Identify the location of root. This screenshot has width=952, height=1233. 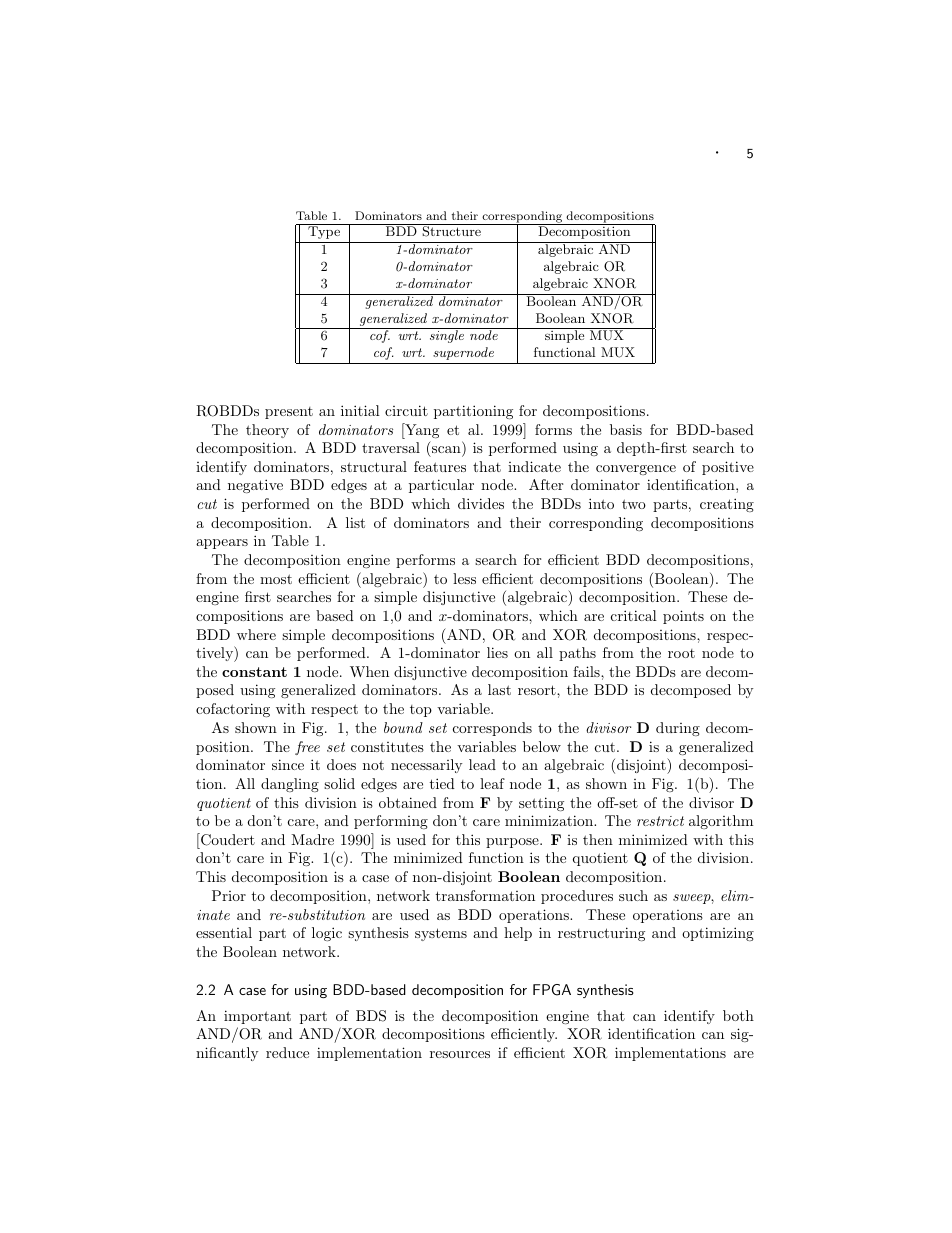
(681, 653).
